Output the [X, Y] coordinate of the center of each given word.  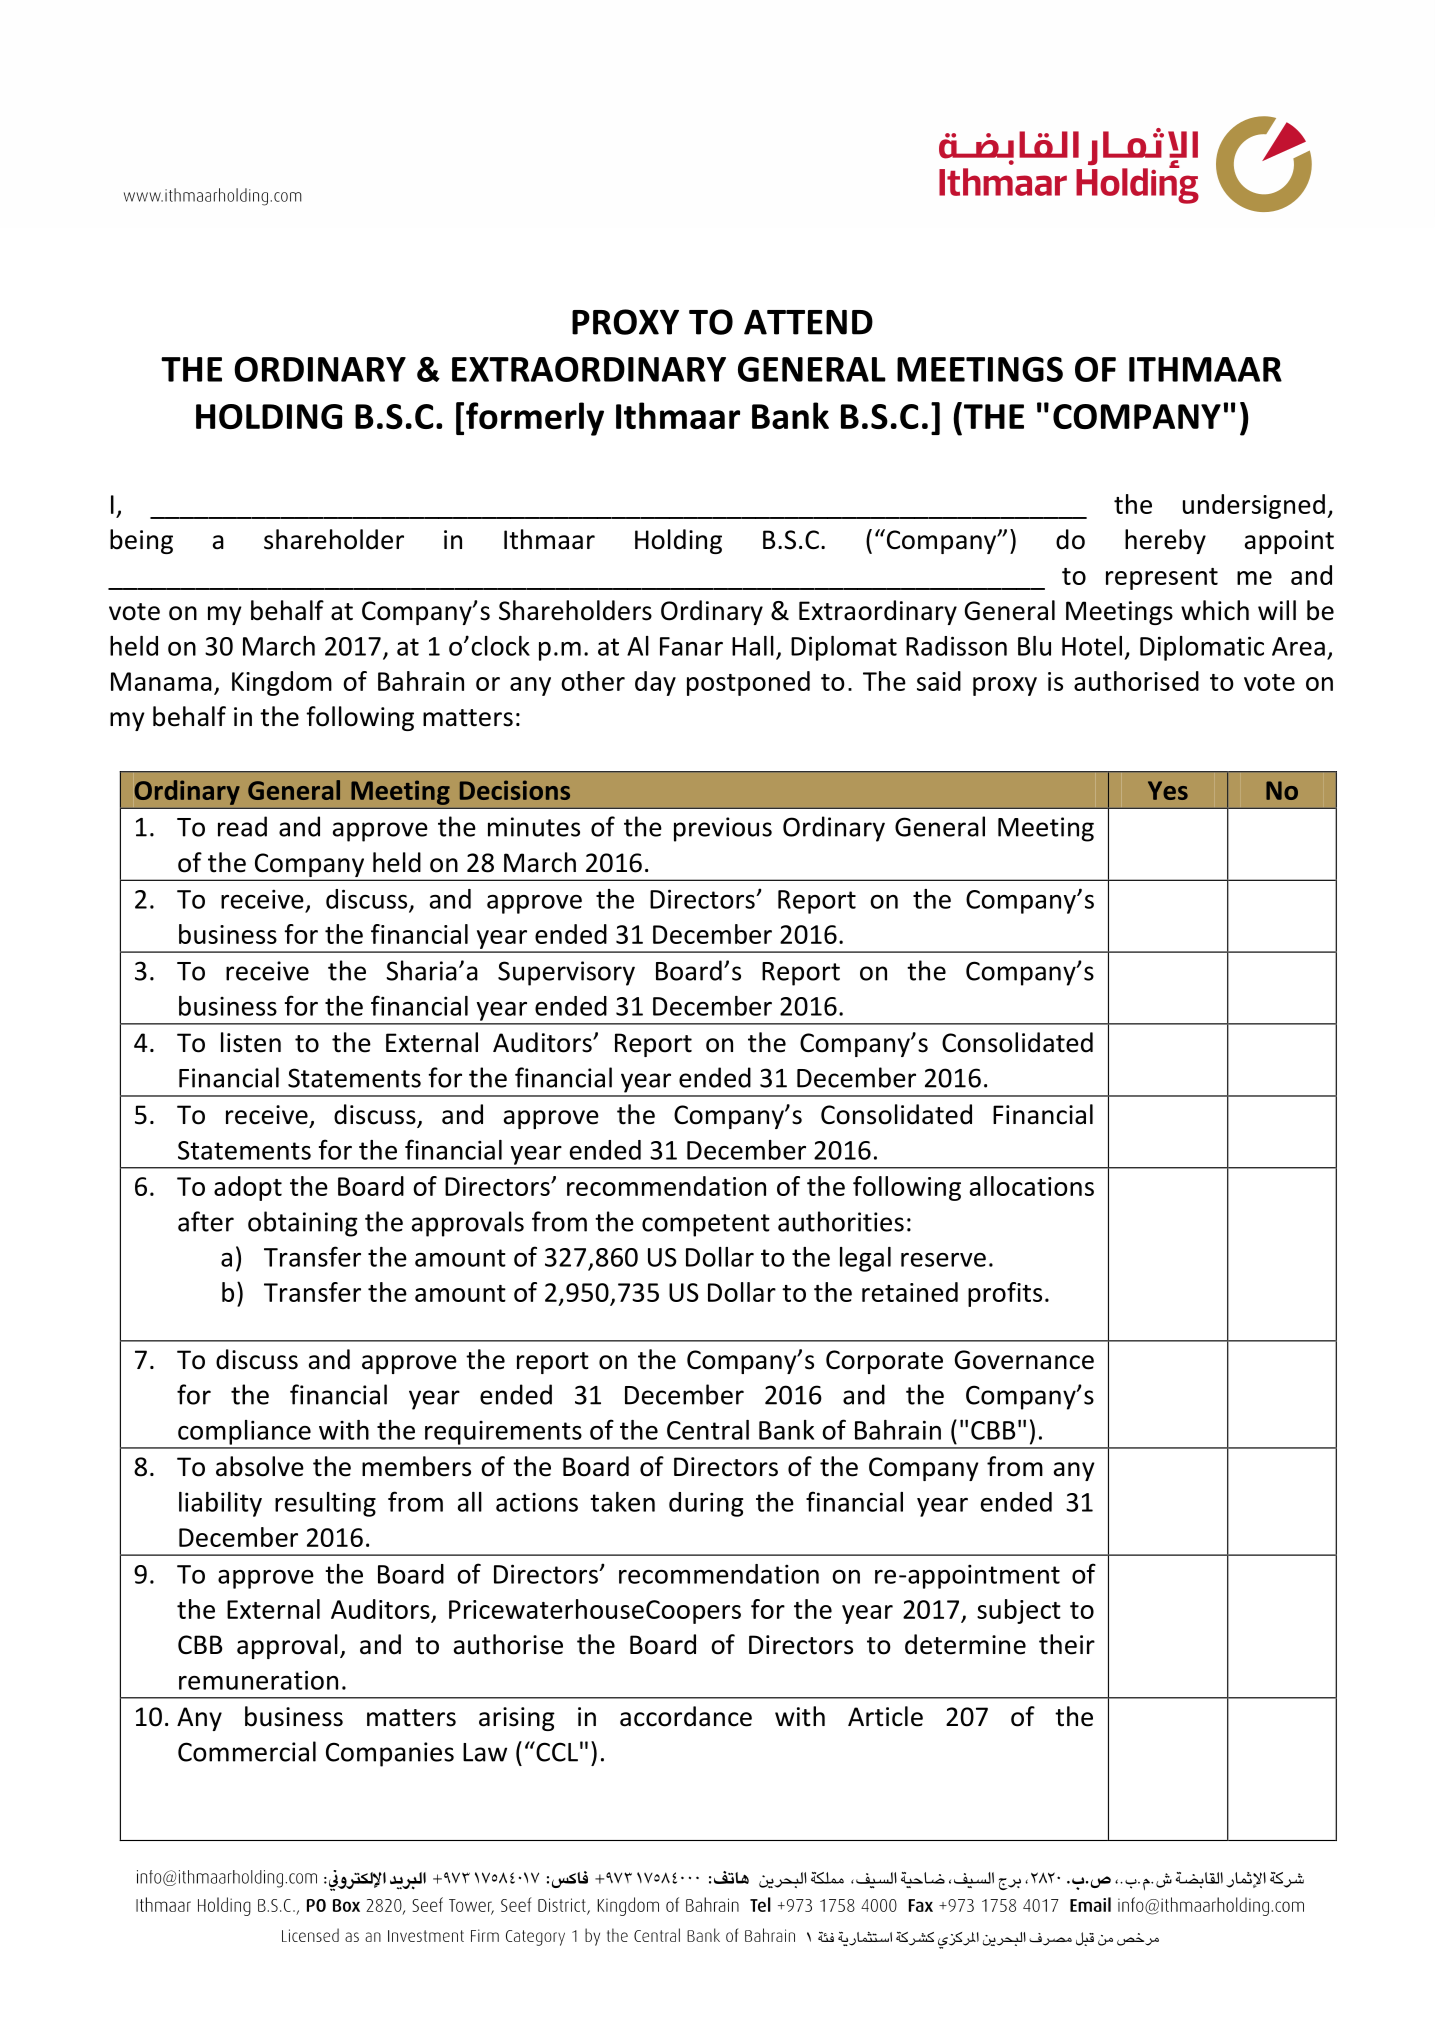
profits [1005, 1294]
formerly [535, 419]
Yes [1168, 790]
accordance [686, 1716]
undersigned [1254, 506]
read [242, 826]
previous [723, 829]
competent [706, 1225]
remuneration [258, 1680]
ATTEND [808, 322]
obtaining [303, 1224]
